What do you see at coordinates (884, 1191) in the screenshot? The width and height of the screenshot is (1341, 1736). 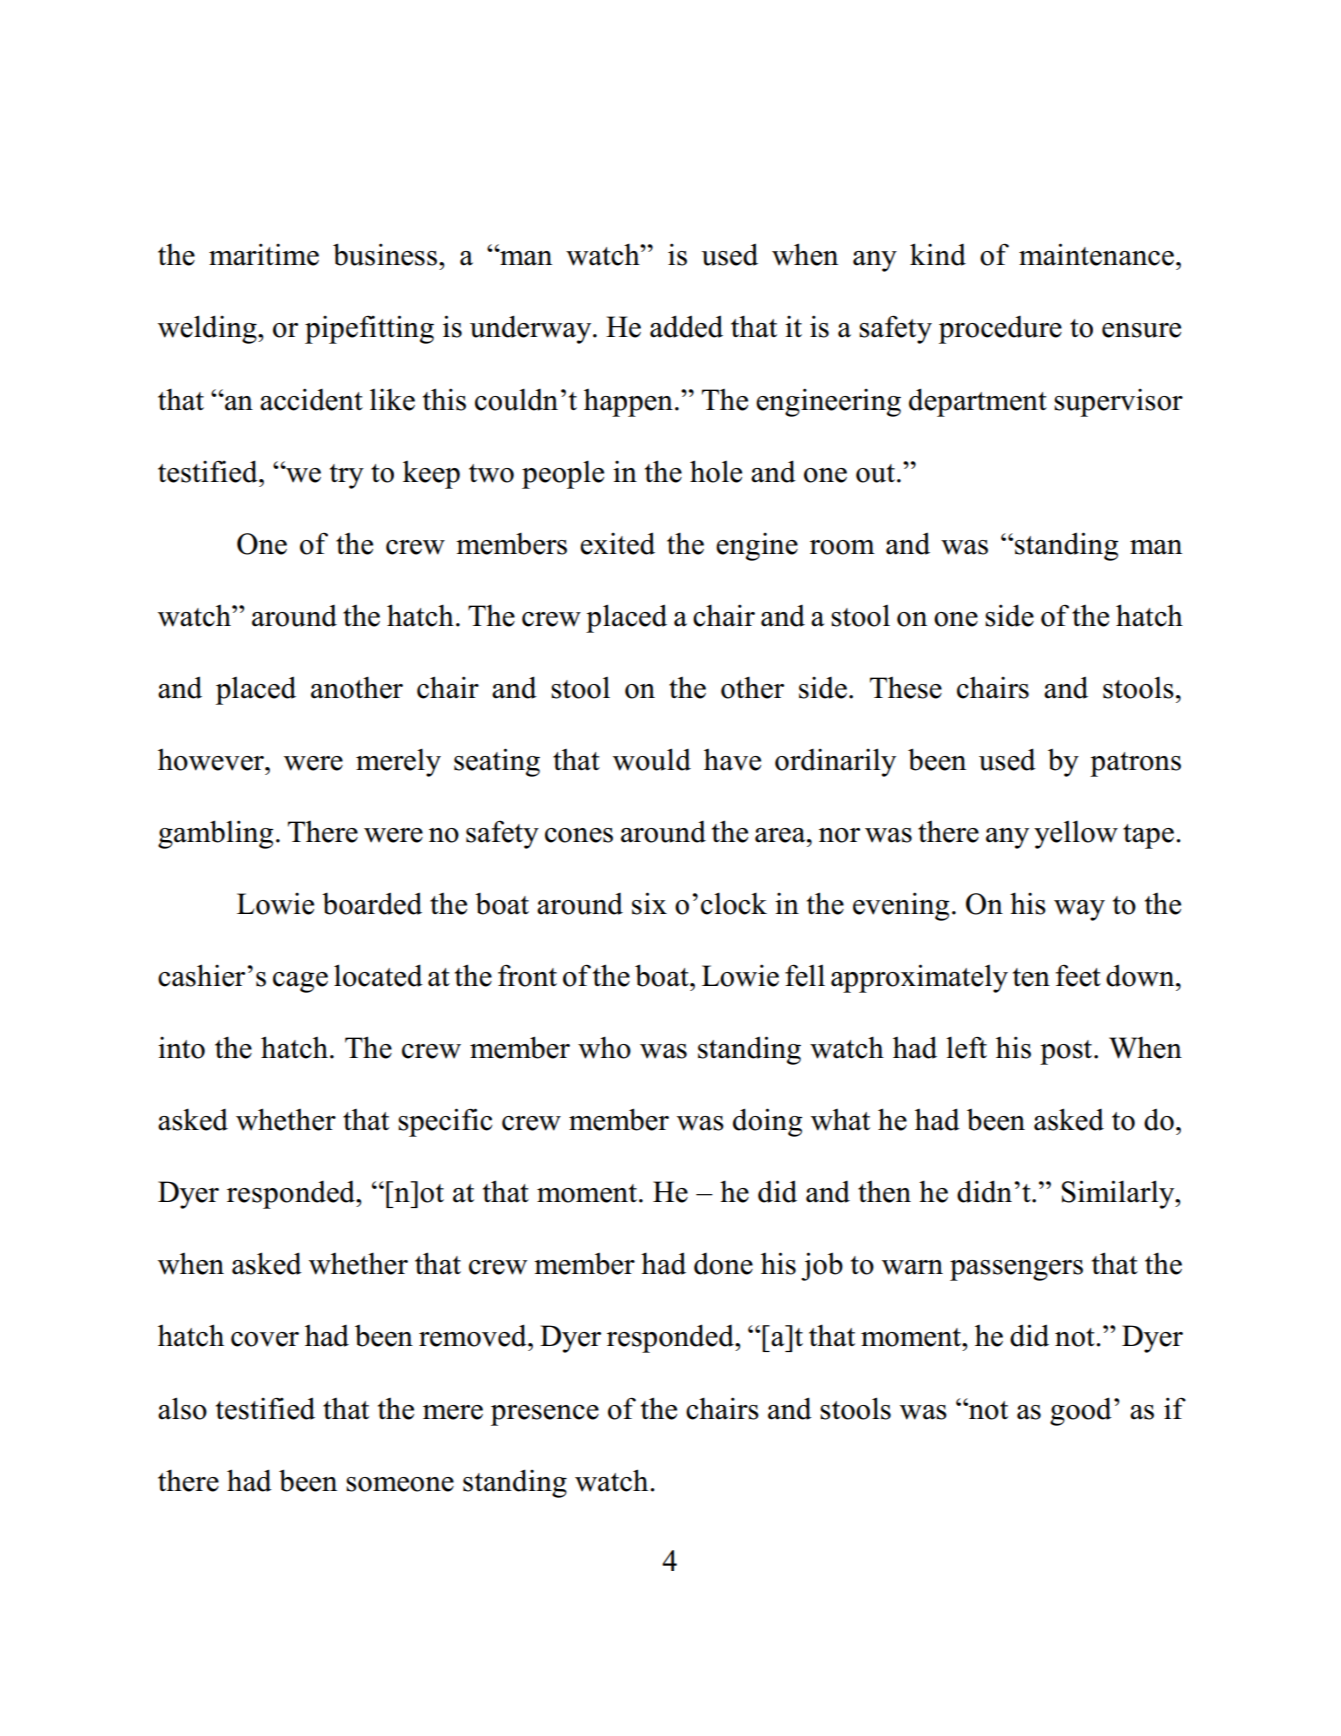 I see `then` at bounding box center [884, 1191].
